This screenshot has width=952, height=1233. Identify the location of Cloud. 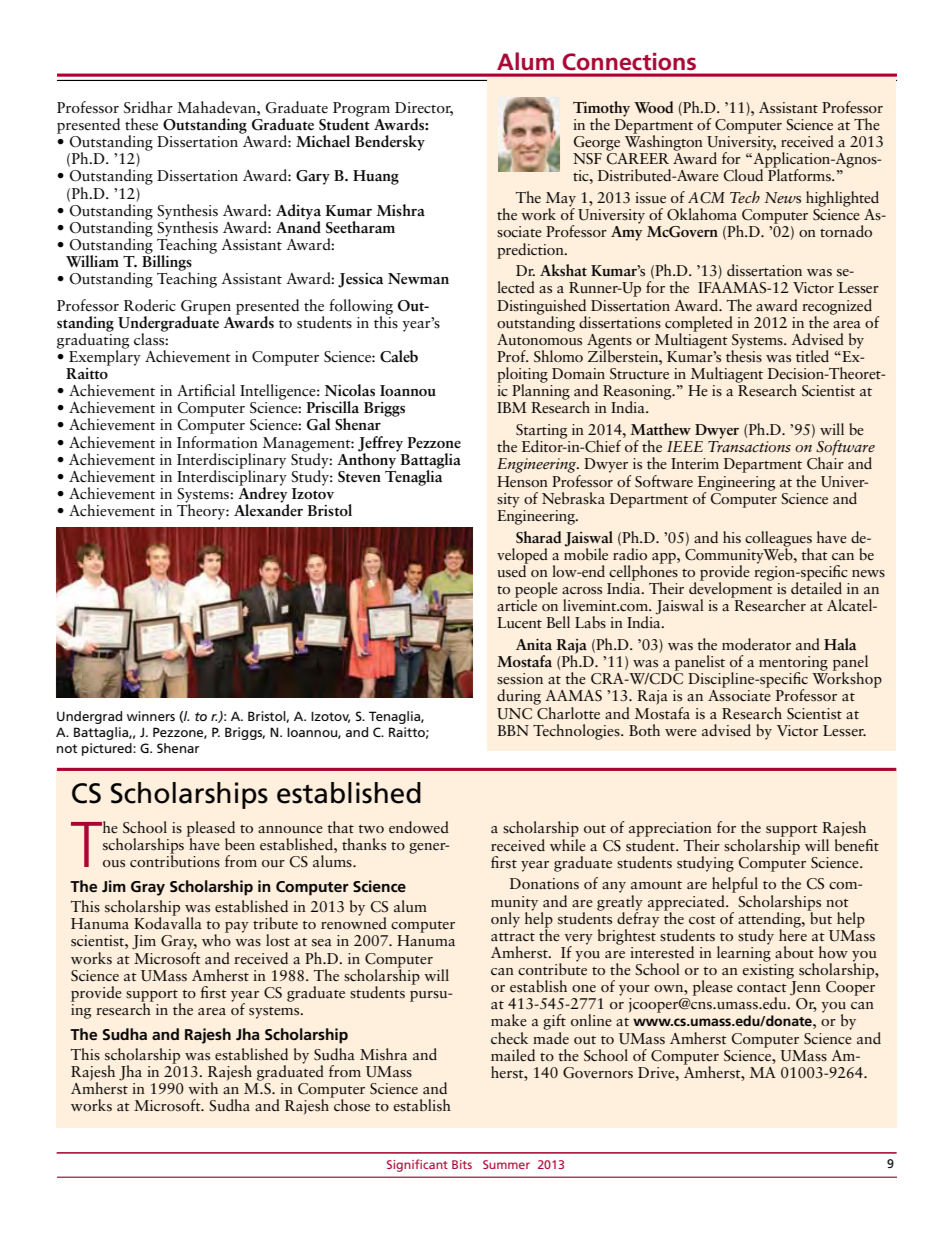
(745, 174).
